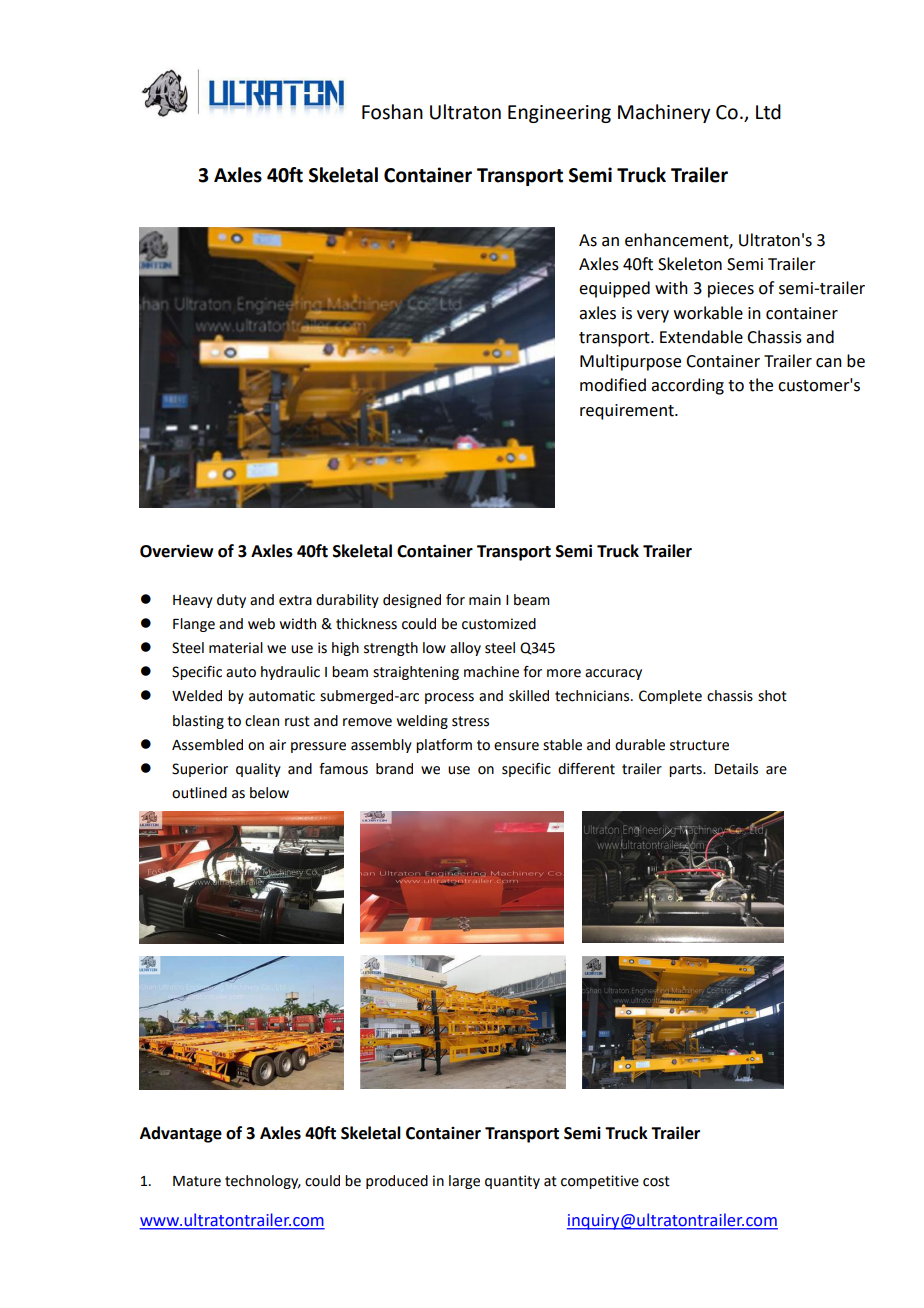 This document has width=924, height=1308. What do you see at coordinates (263, 1182) in the document?
I see `technology` at bounding box center [263, 1182].
